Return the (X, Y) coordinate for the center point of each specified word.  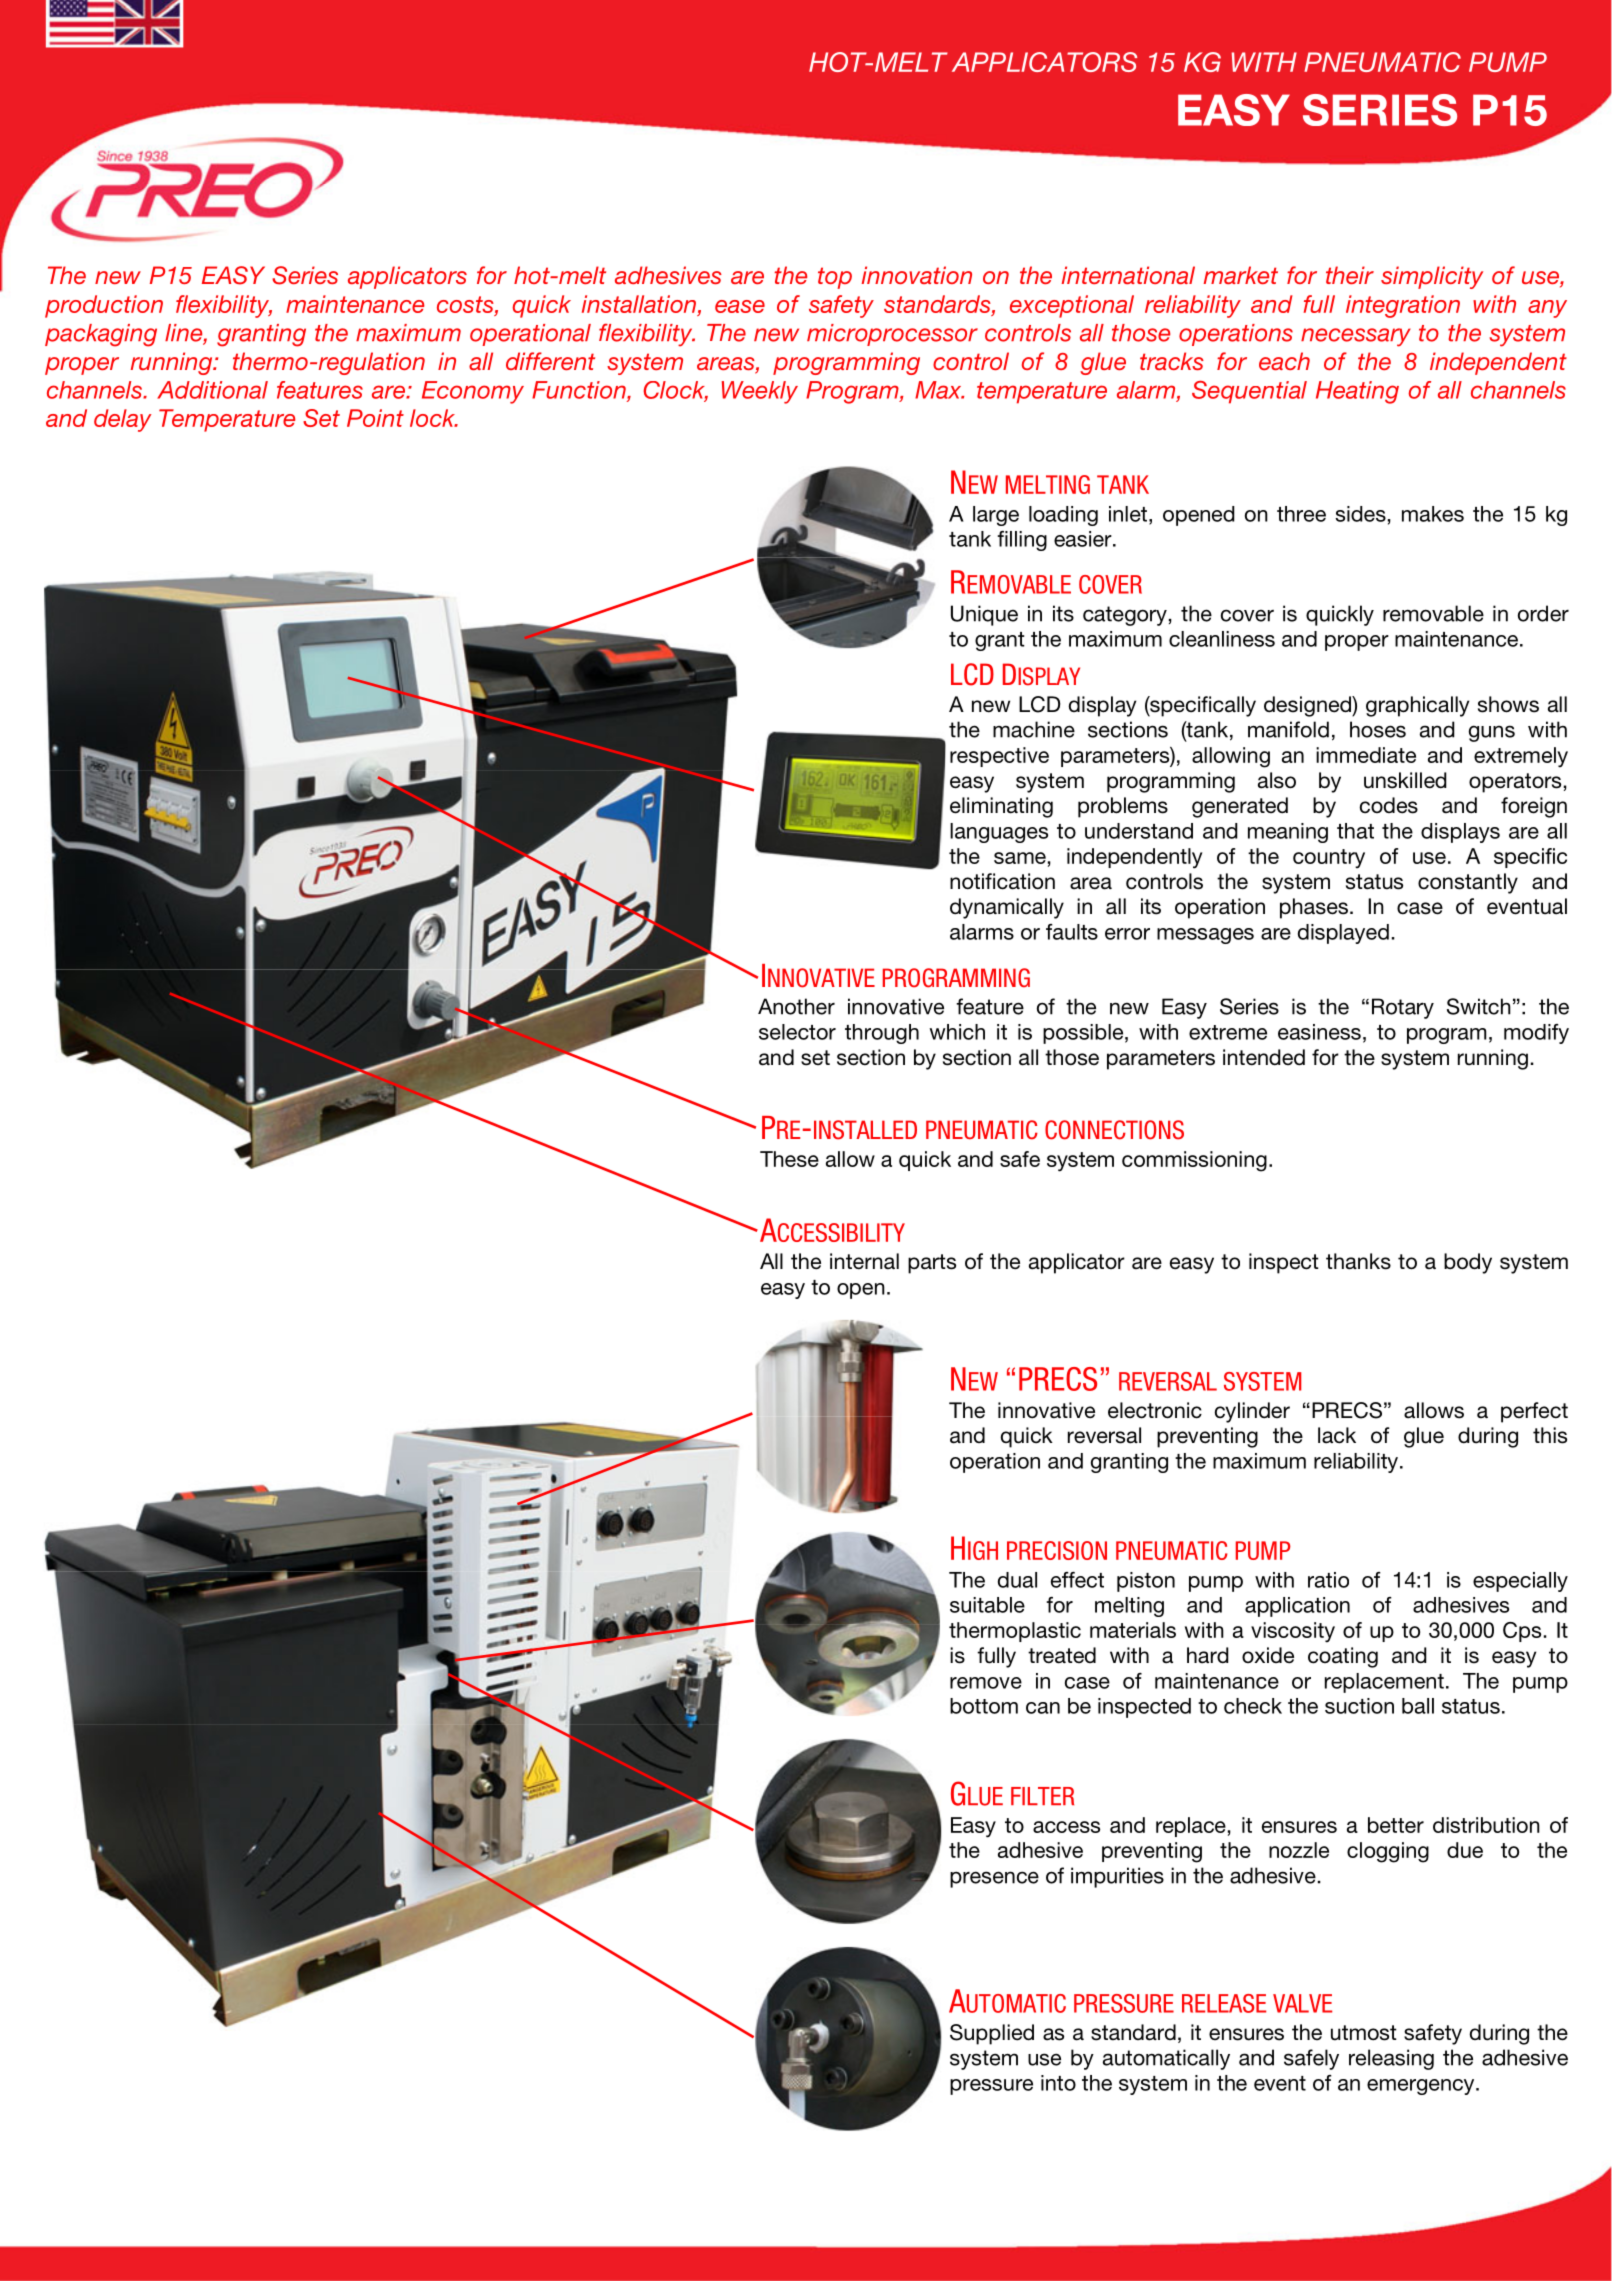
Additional (212, 390)
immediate (1366, 755)
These (789, 1159)
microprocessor (892, 335)
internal (864, 1261)
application (1297, 1607)
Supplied (992, 2034)
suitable (987, 1605)
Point (375, 418)
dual (1017, 1580)
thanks (1358, 1261)
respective (999, 757)
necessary (1356, 337)
